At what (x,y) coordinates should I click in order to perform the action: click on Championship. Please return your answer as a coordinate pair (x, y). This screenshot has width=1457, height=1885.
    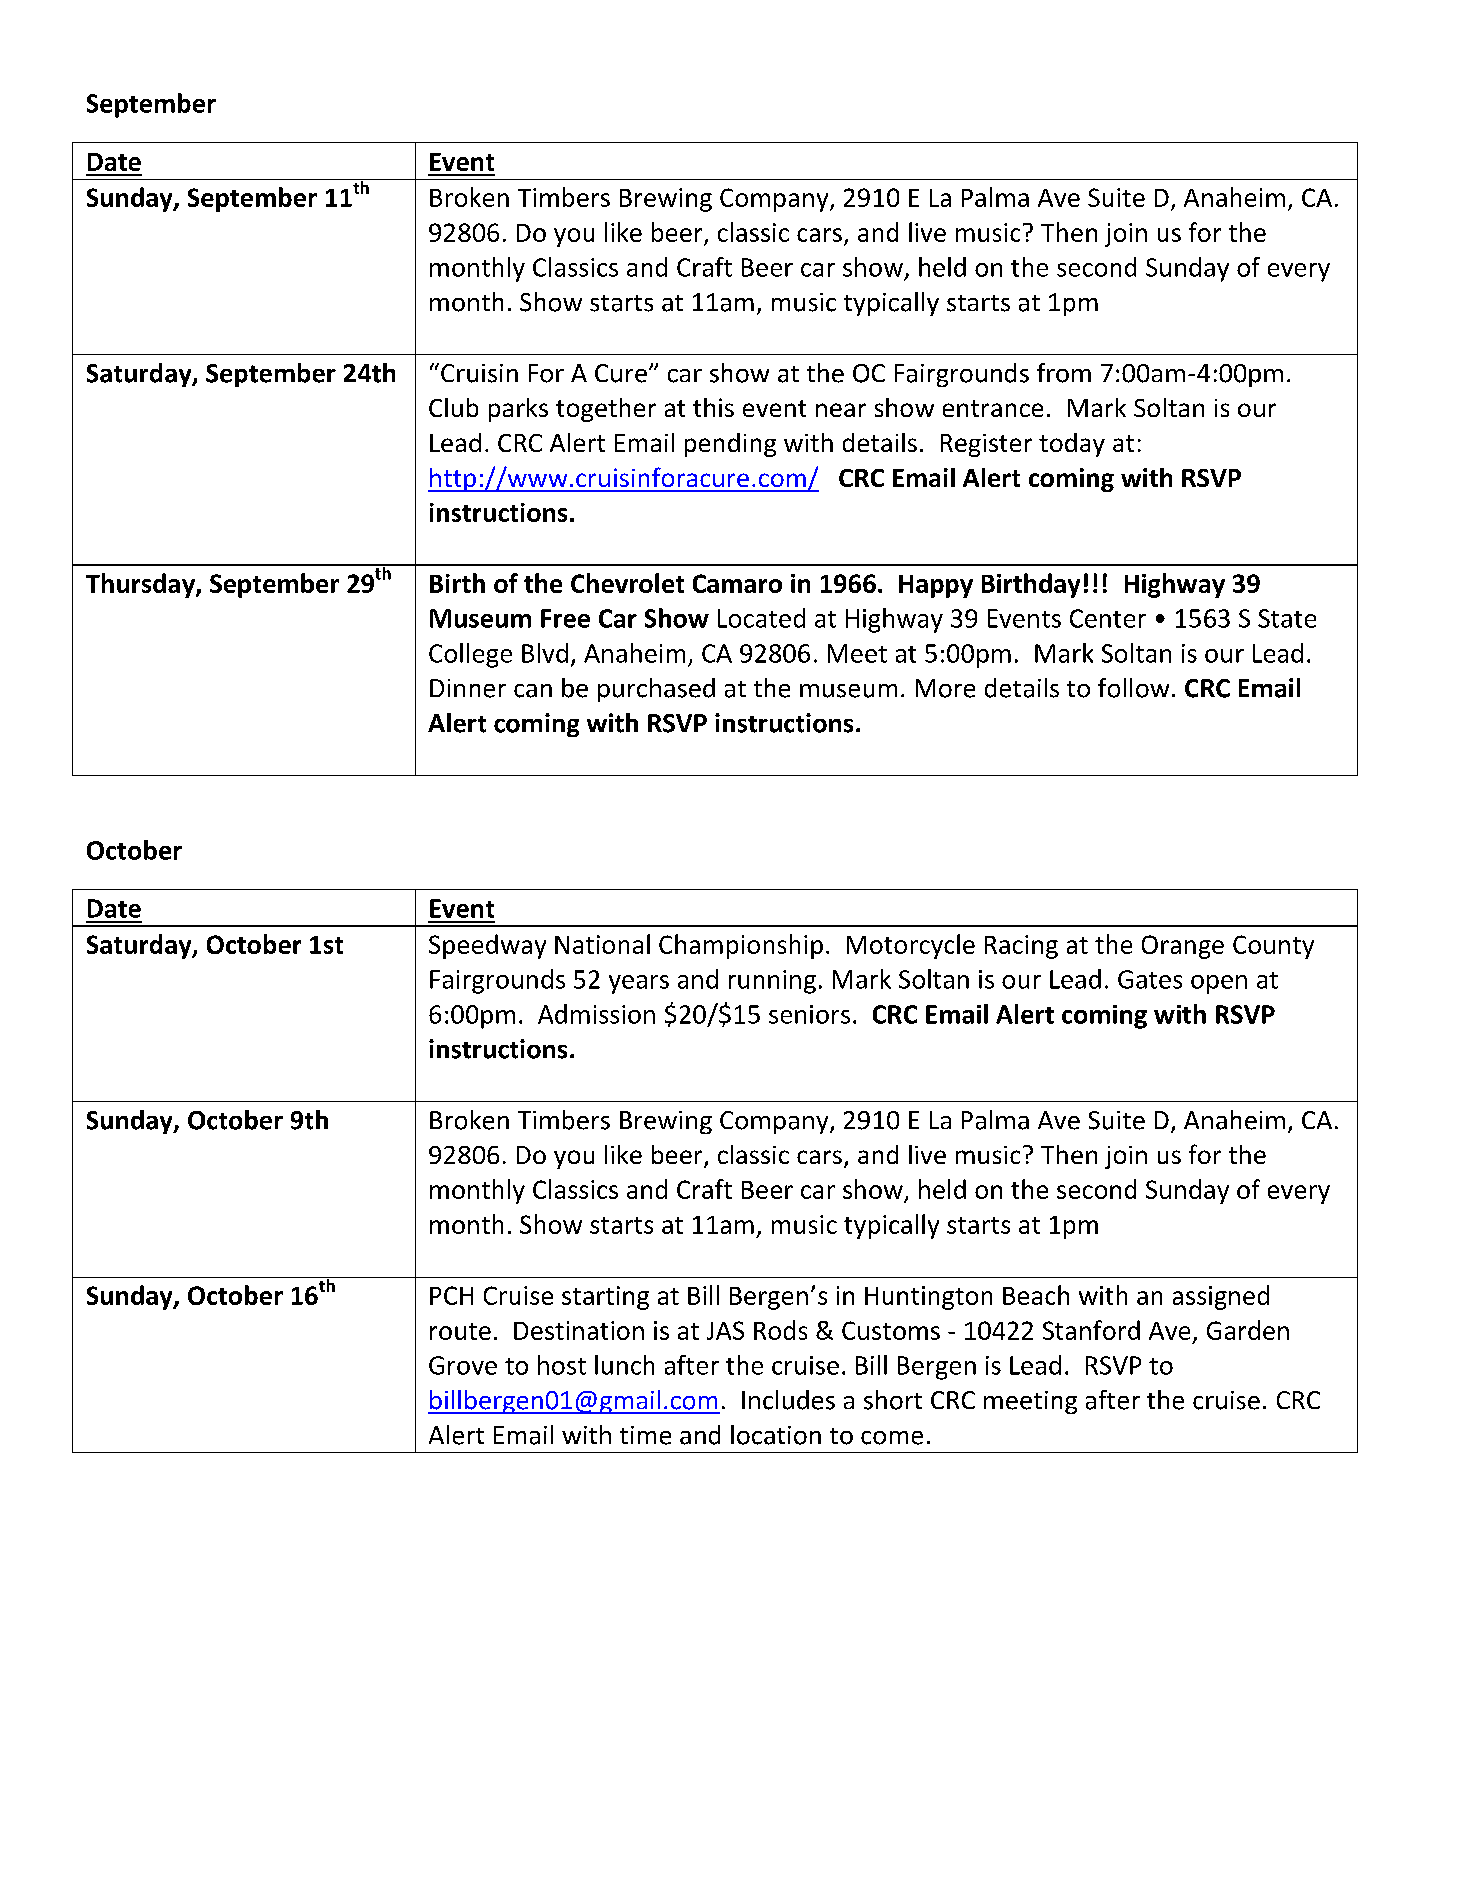
    Looking at the image, I should click on (741, 946).
